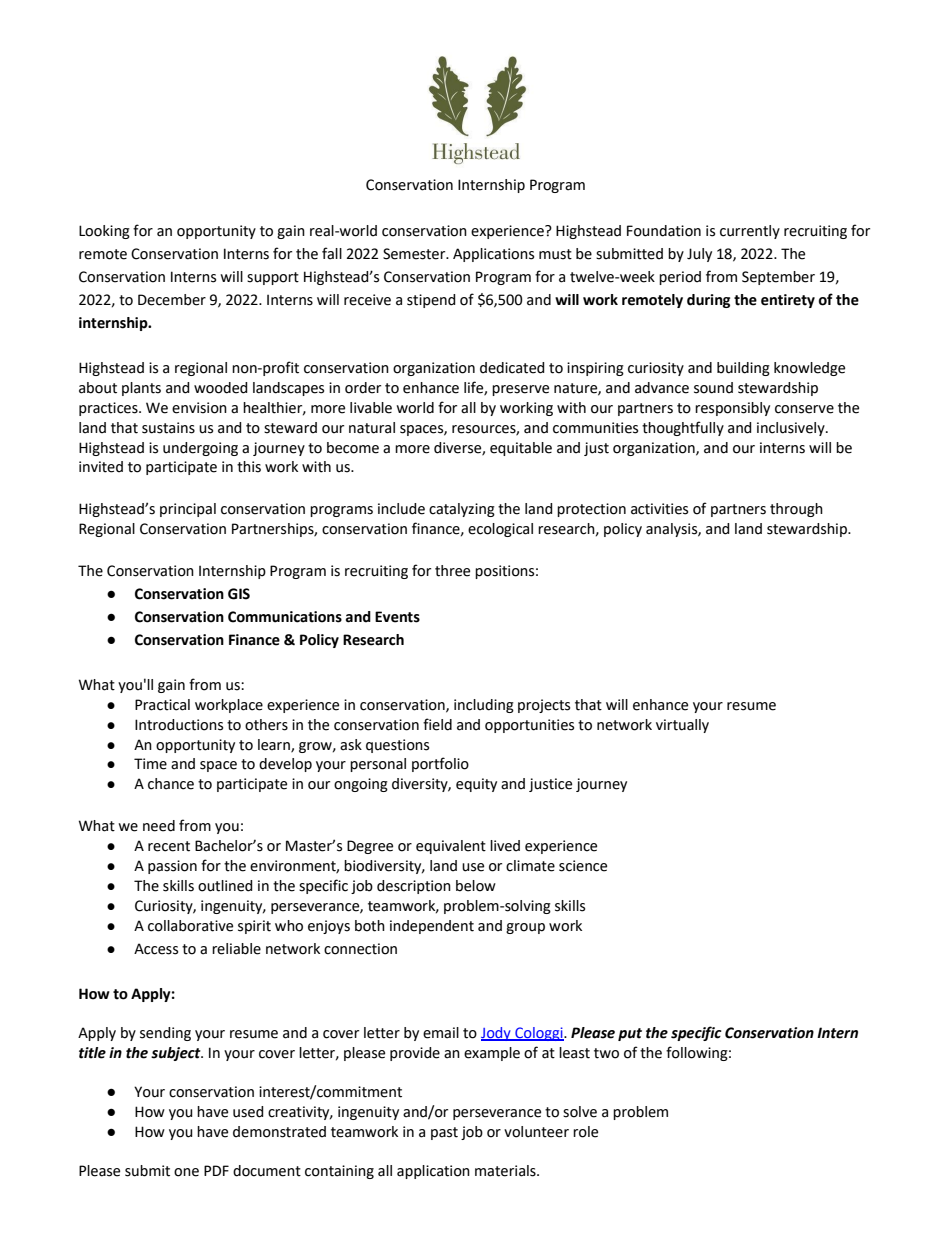 The width and height of the page is (952, 1233). What do you see at coordinates (415, 254) in the page?
I see `Semester` at bounding box center [415, 254].
